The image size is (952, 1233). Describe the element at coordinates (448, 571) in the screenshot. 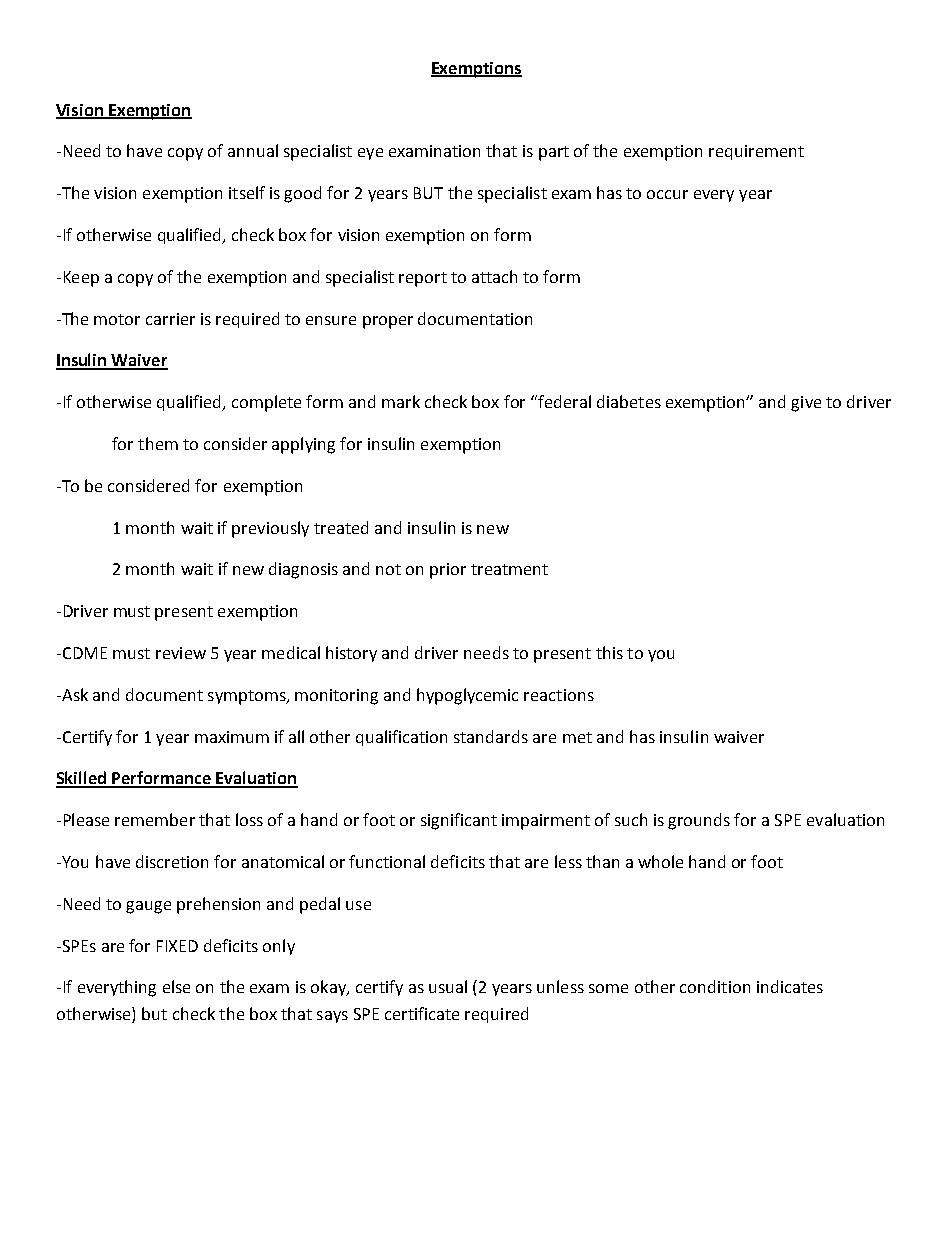

I see `prior` at that location.
